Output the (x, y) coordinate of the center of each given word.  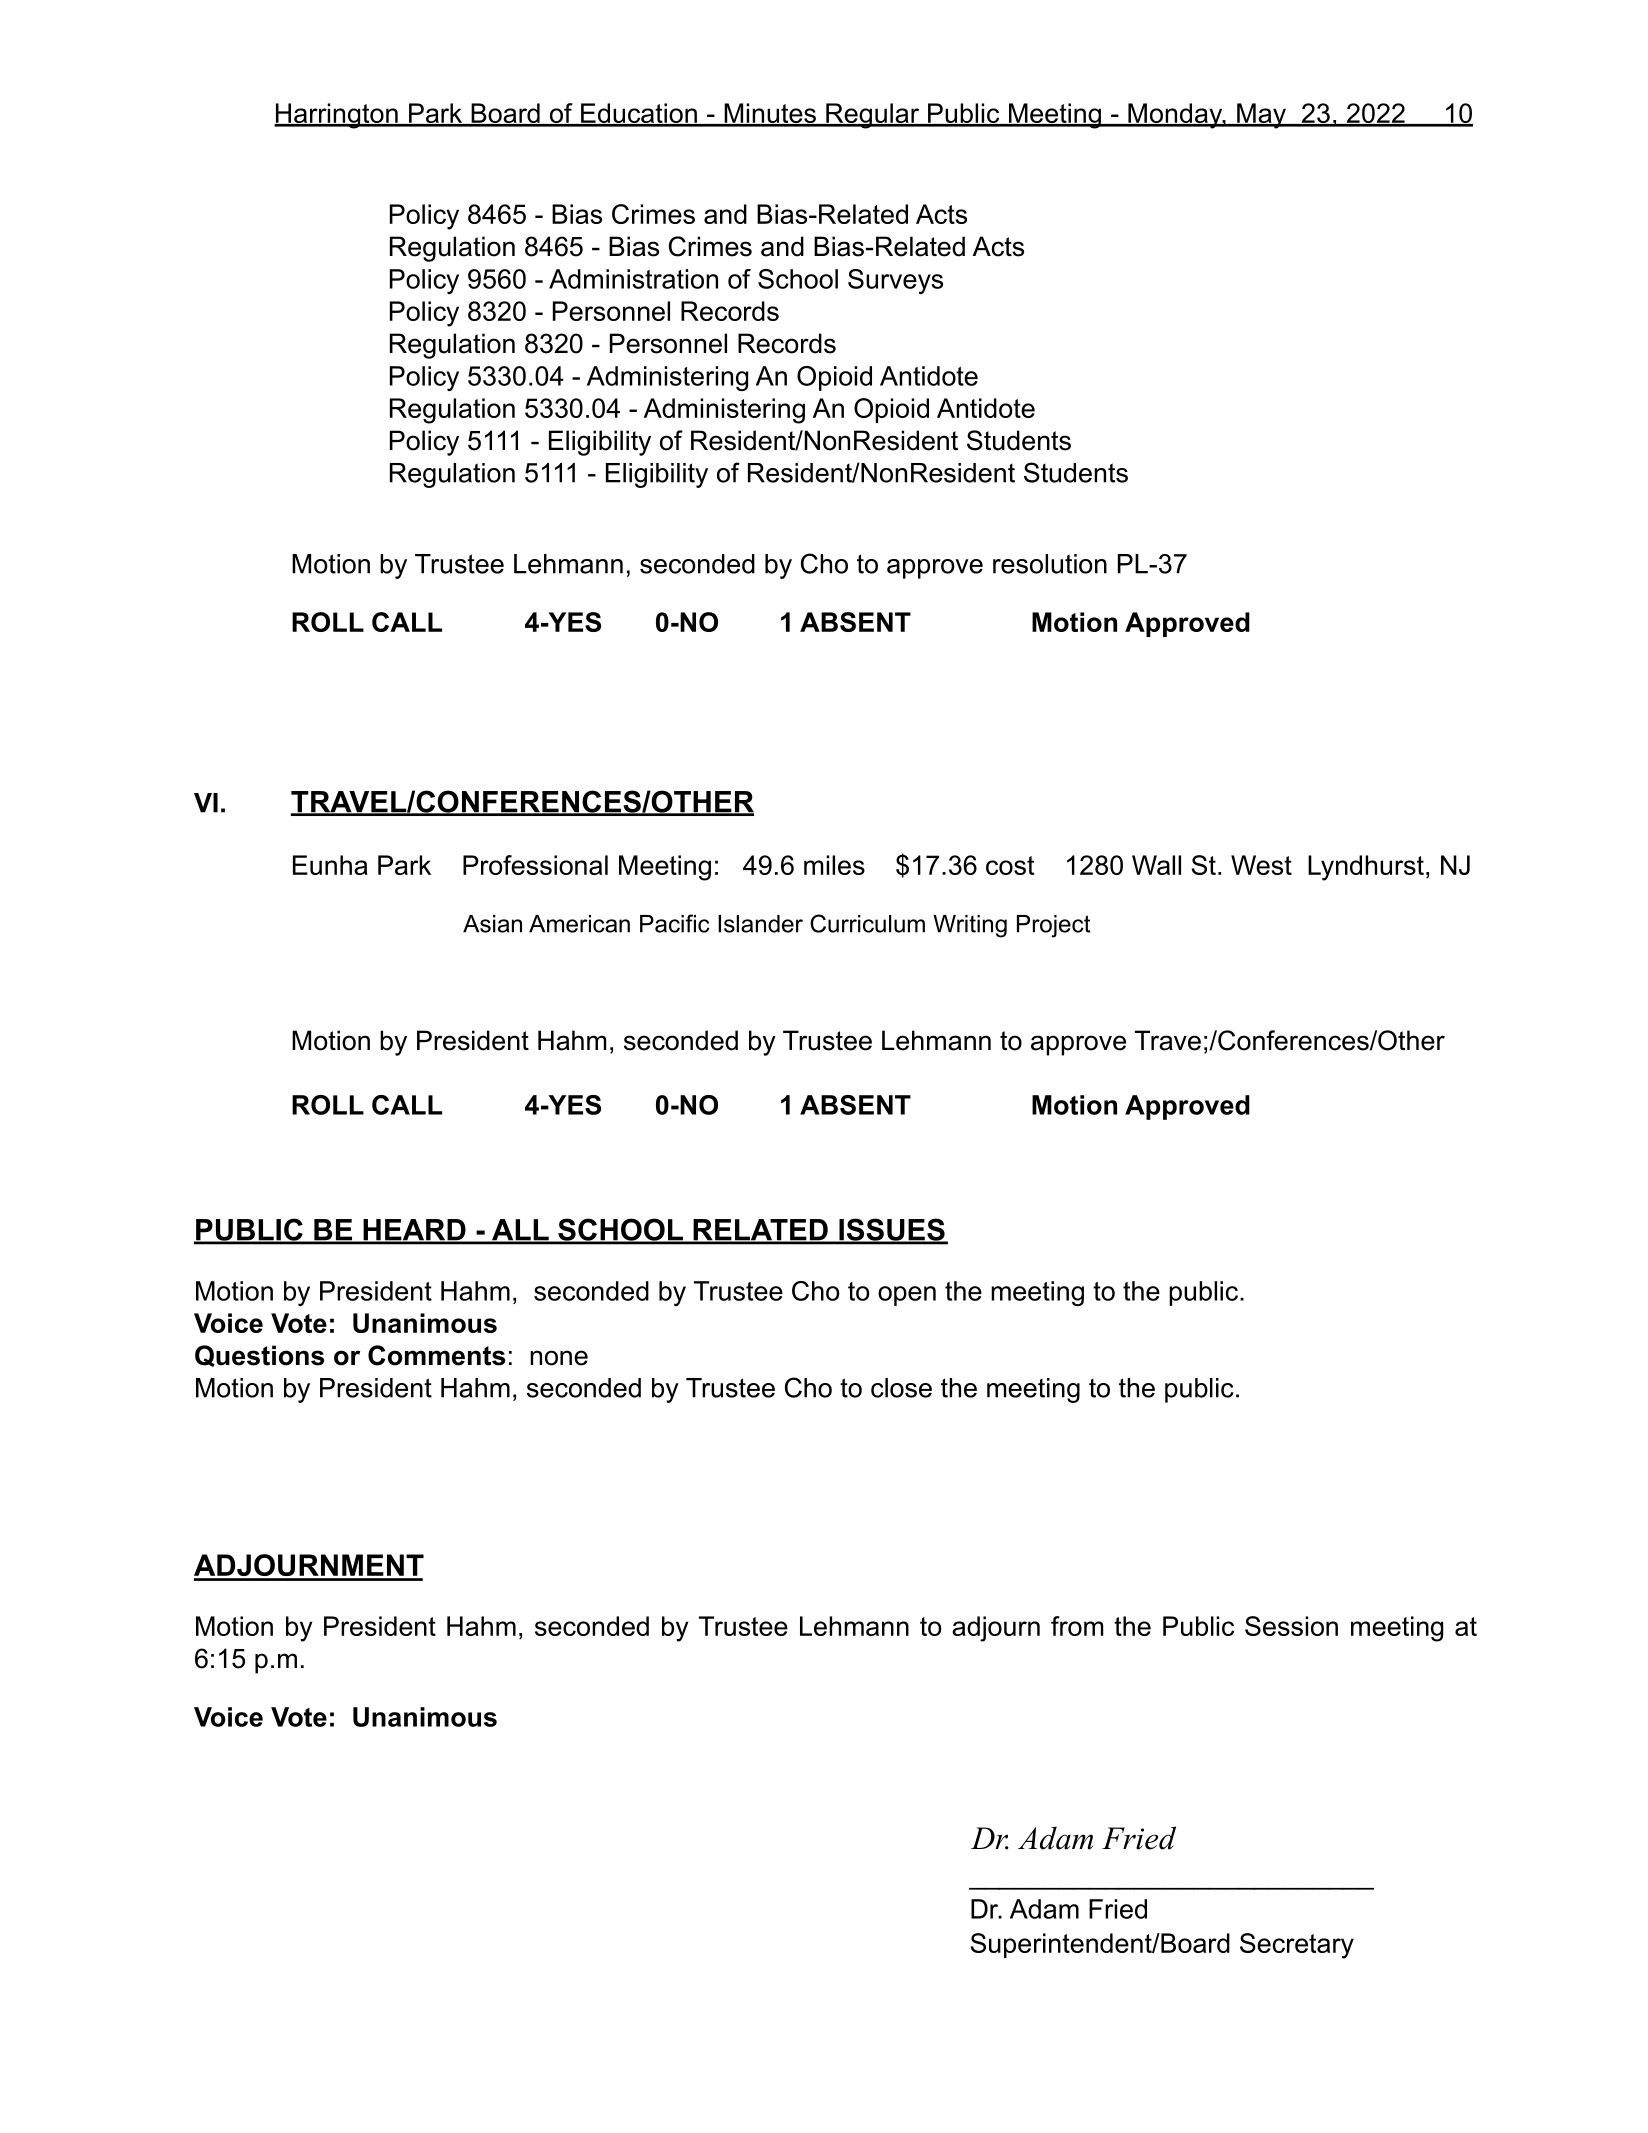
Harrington (337, 116)
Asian (492, 924)
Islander (760, 924)
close (901, 1388)
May (1261, 116)
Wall (1156, 865)
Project (1053, 926)
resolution (1050, 564)
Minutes (770, 114)
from (1077, 1626)
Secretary (1297, 1946)
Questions (259, 1356)
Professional (535, 865)
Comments (436, 1355)
